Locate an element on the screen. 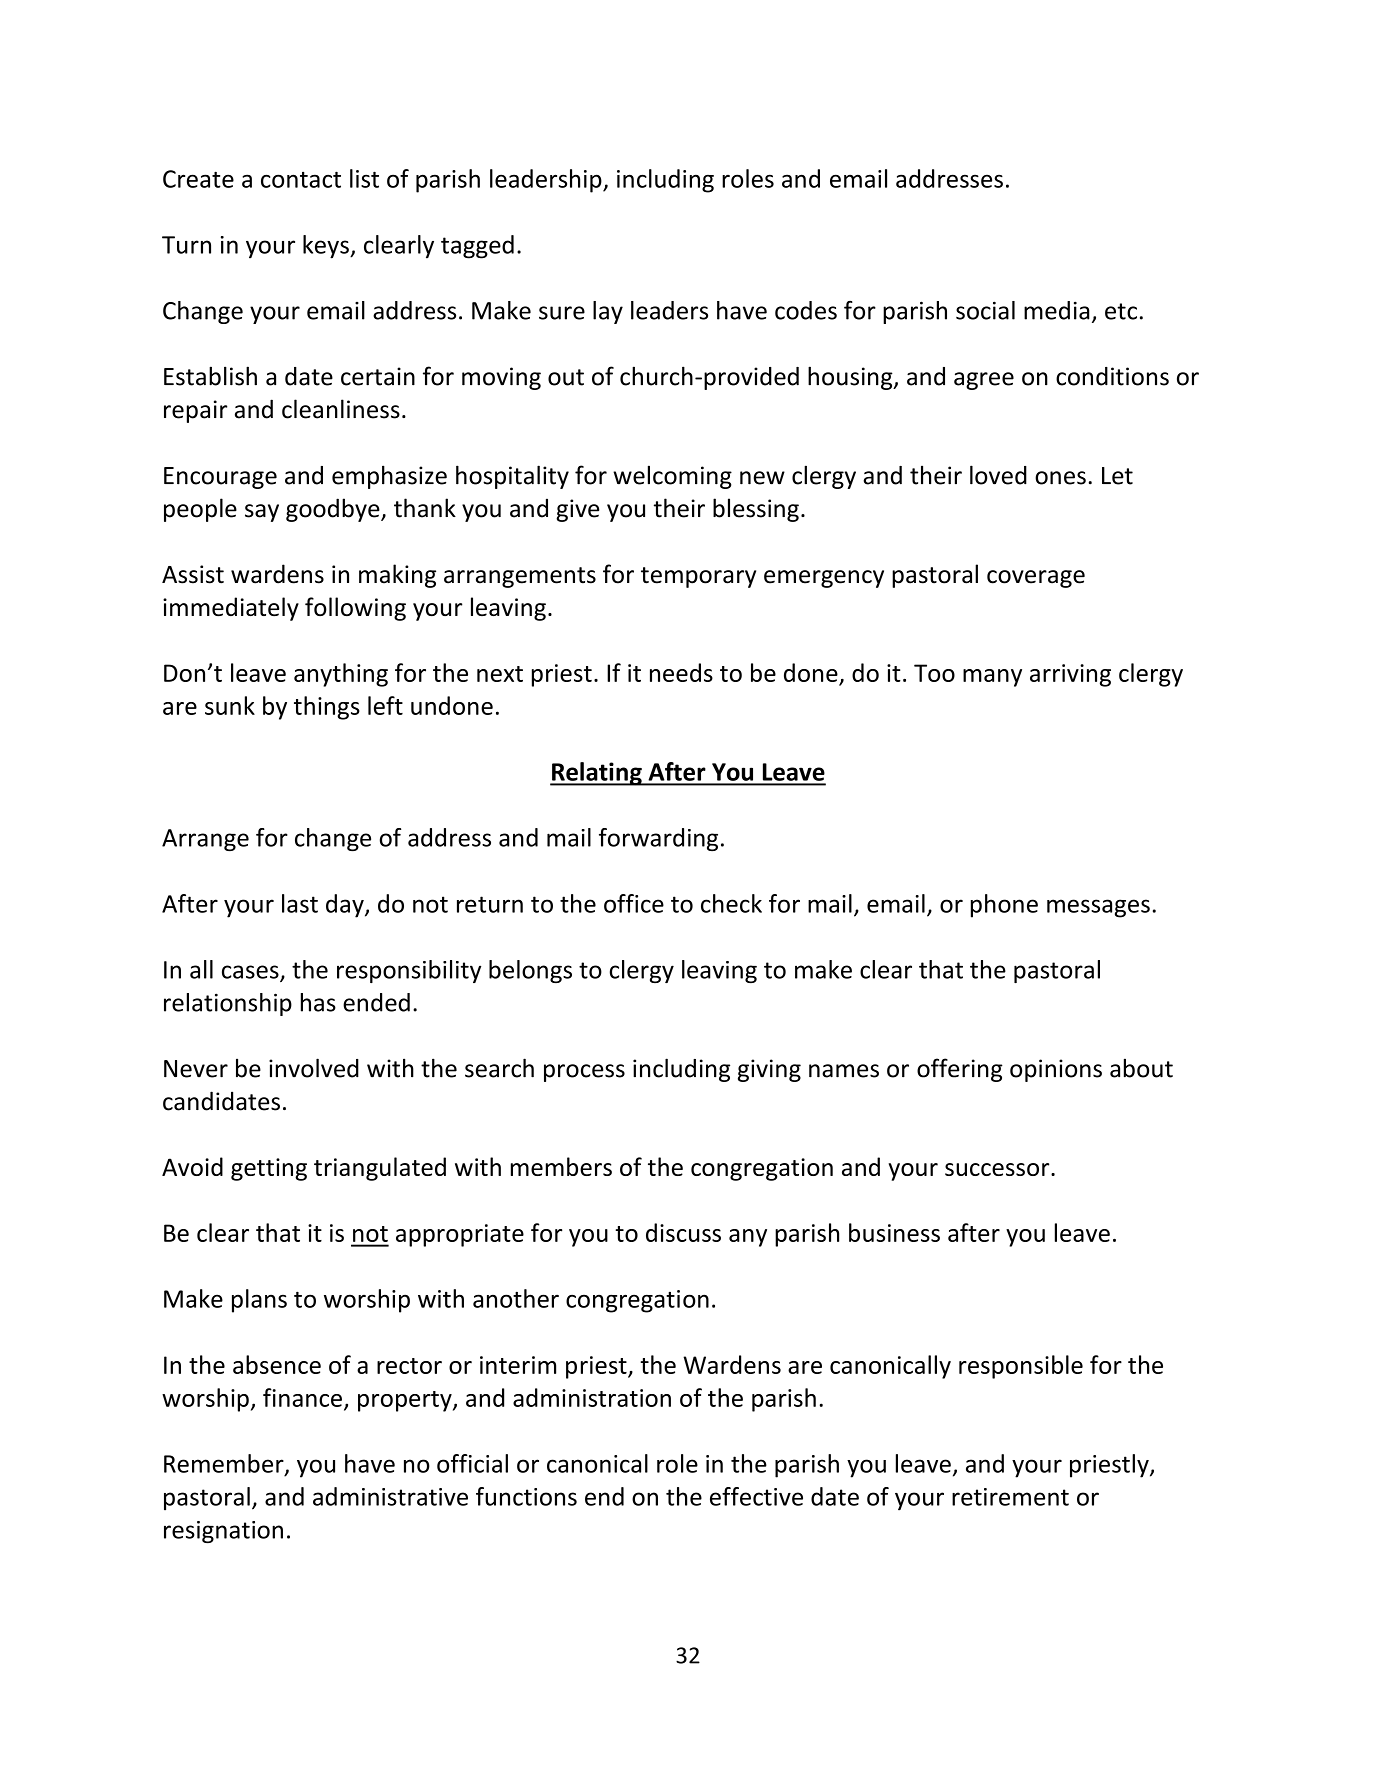 This screenshot has height=1781, width=1376. forwarding is located at coordinates (658, 839).
